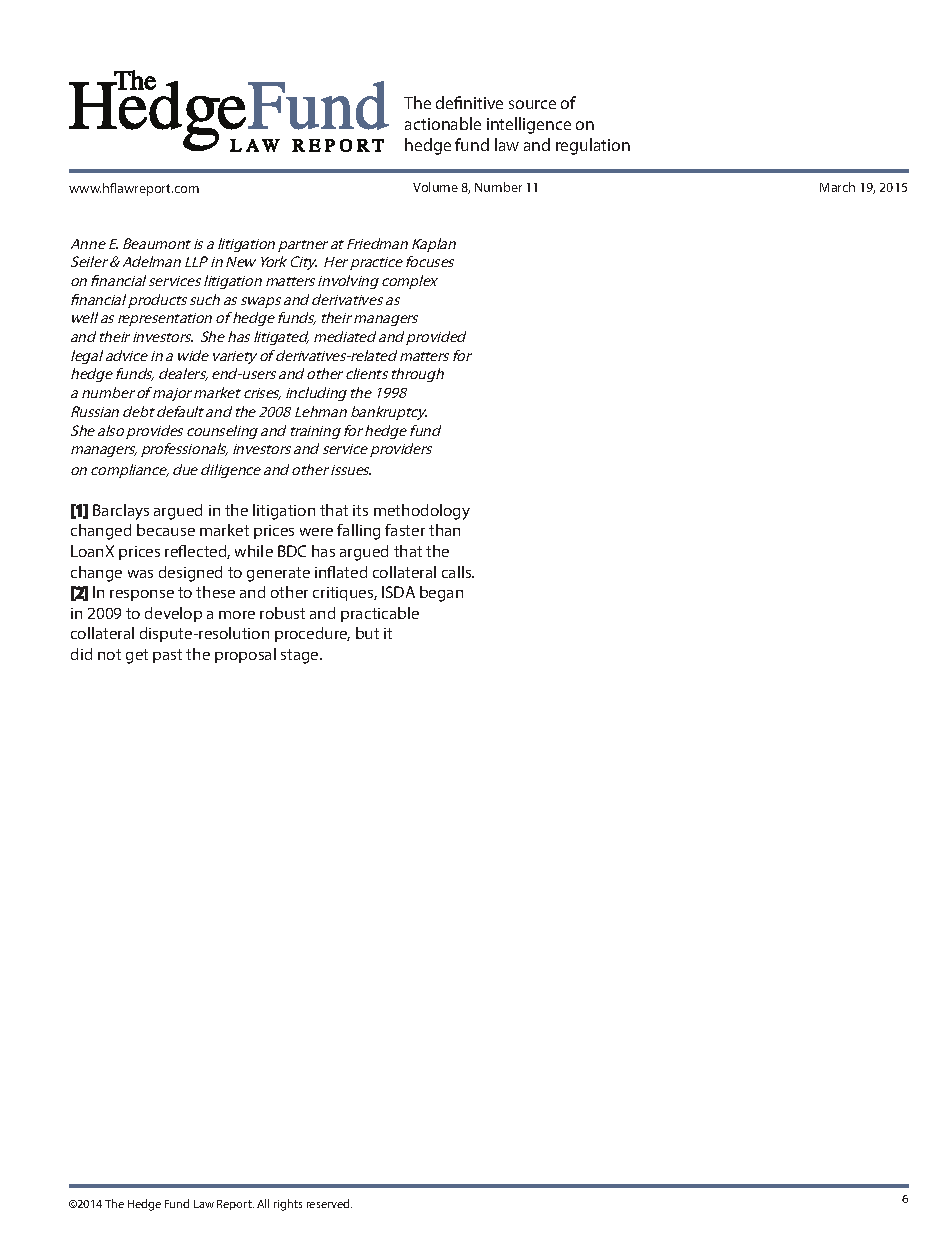 The width and height of the screenshot is (952, 1233). What do you see at coordinates (529, 125) in the screenshot?
I see `intelligence` at bounding box center [529, 125].
